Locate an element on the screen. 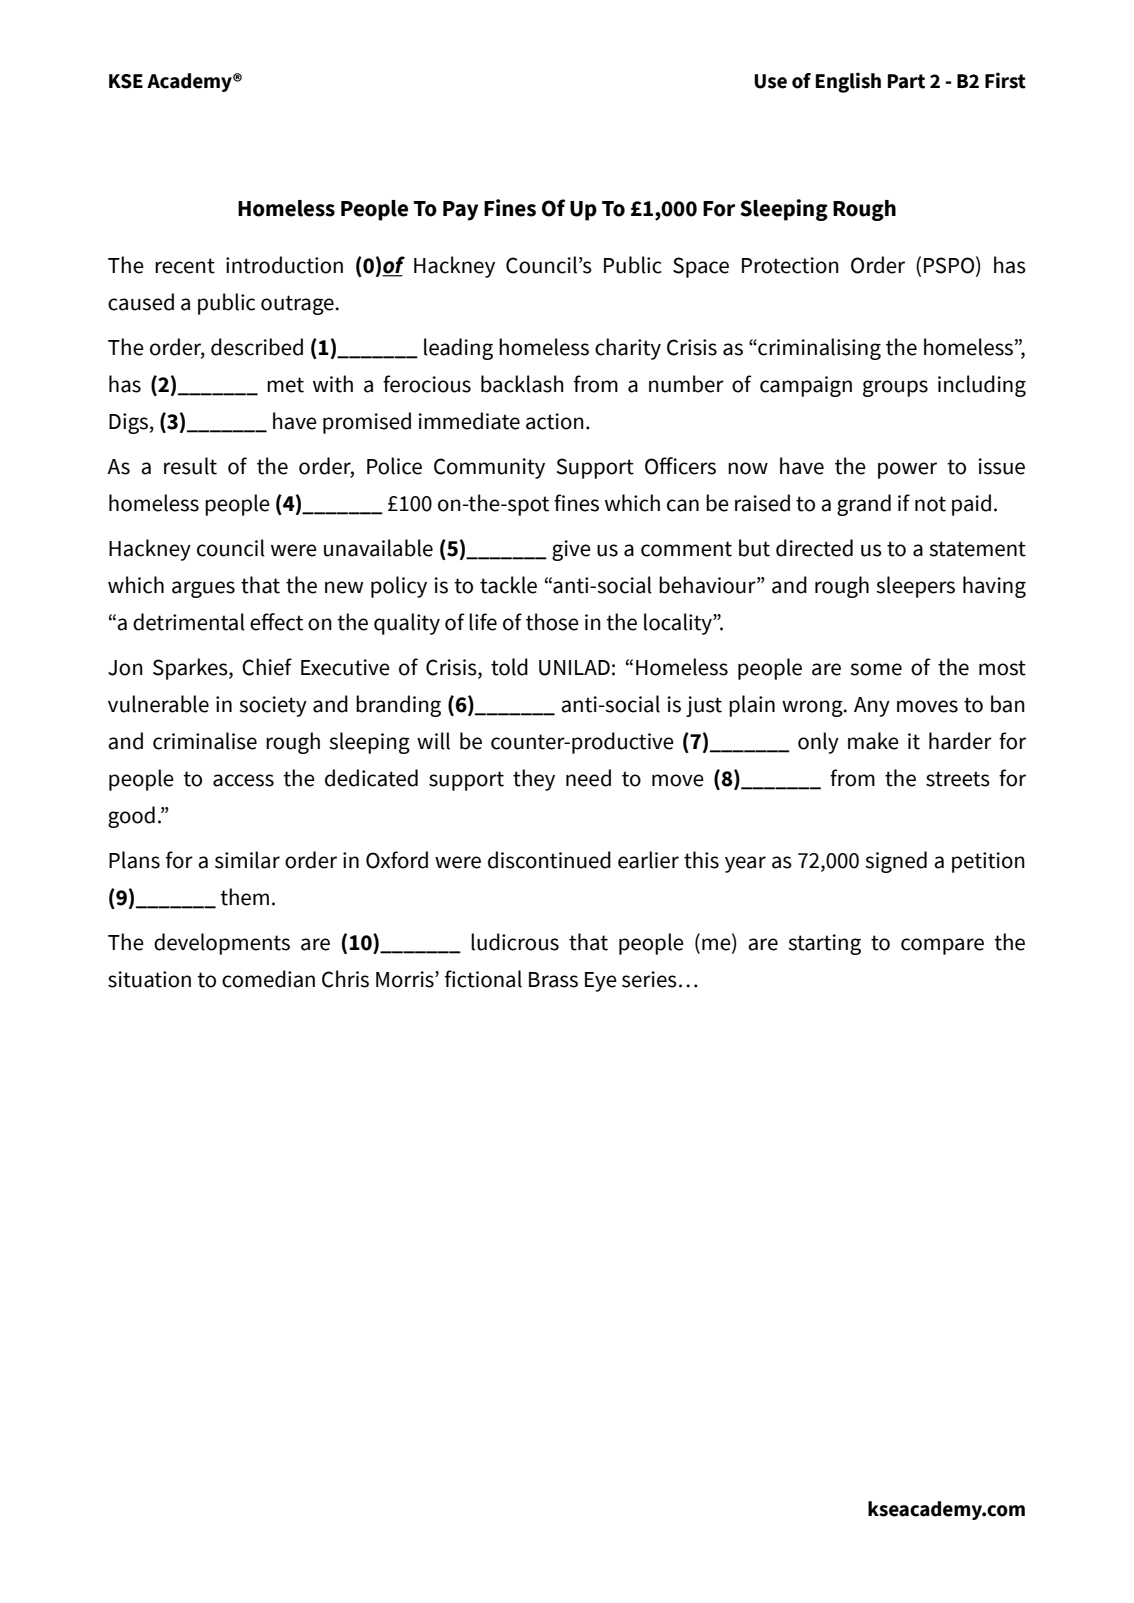  developments is located at coordinates (222, 944).
